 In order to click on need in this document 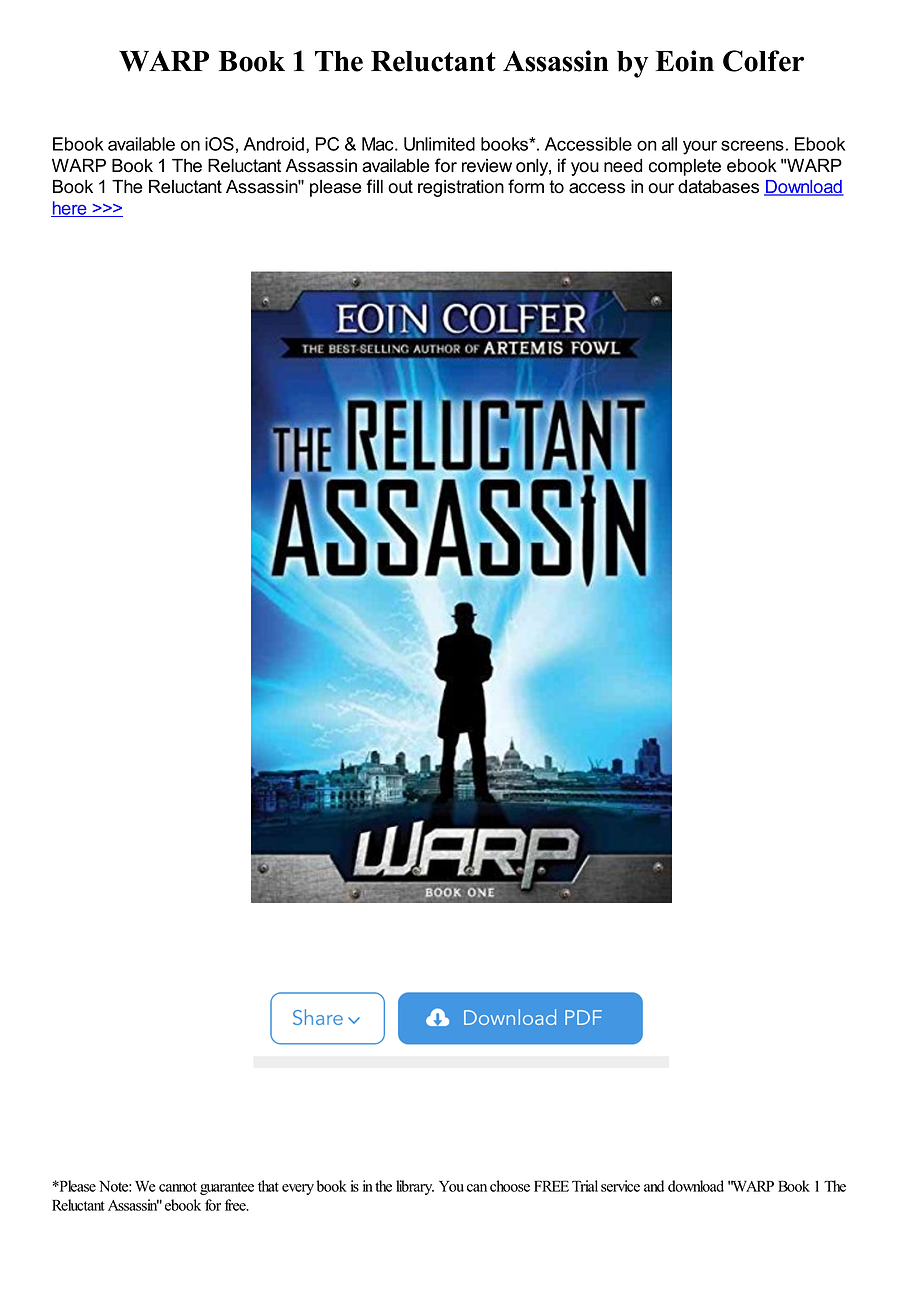, I will do `click(623, 166)`.
